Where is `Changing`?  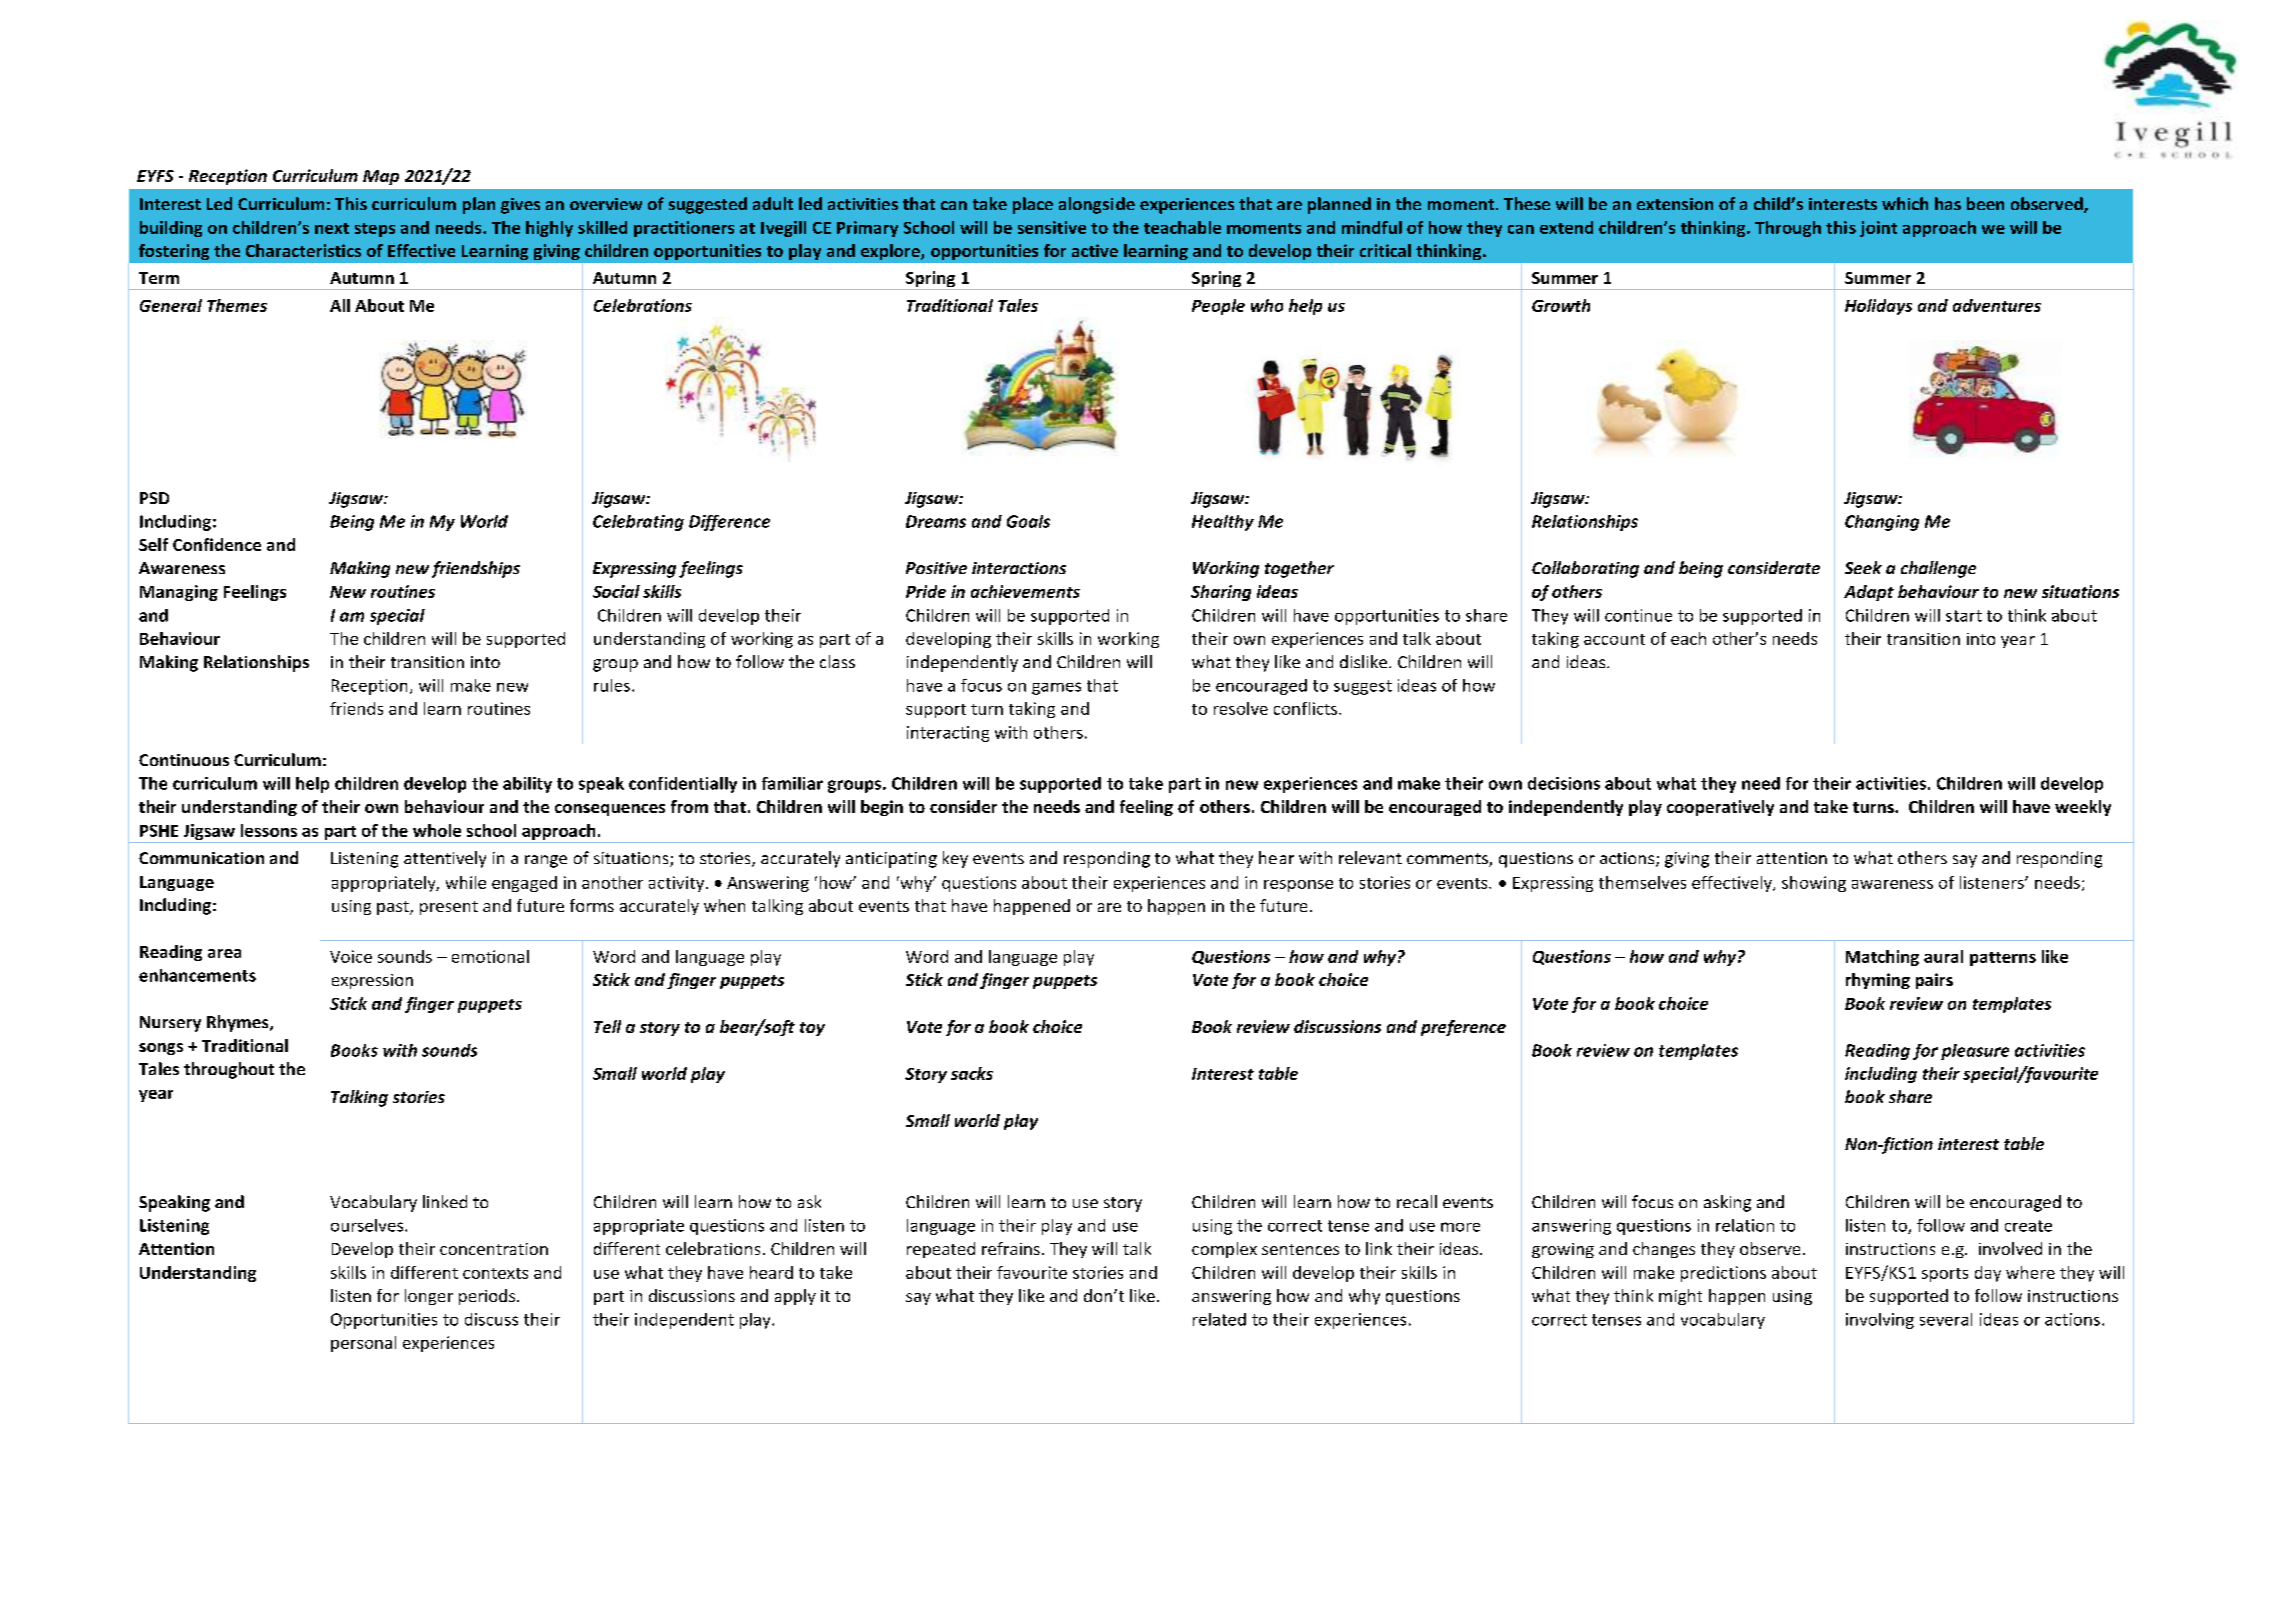
Changing is located at coordinates (1882, 523).
